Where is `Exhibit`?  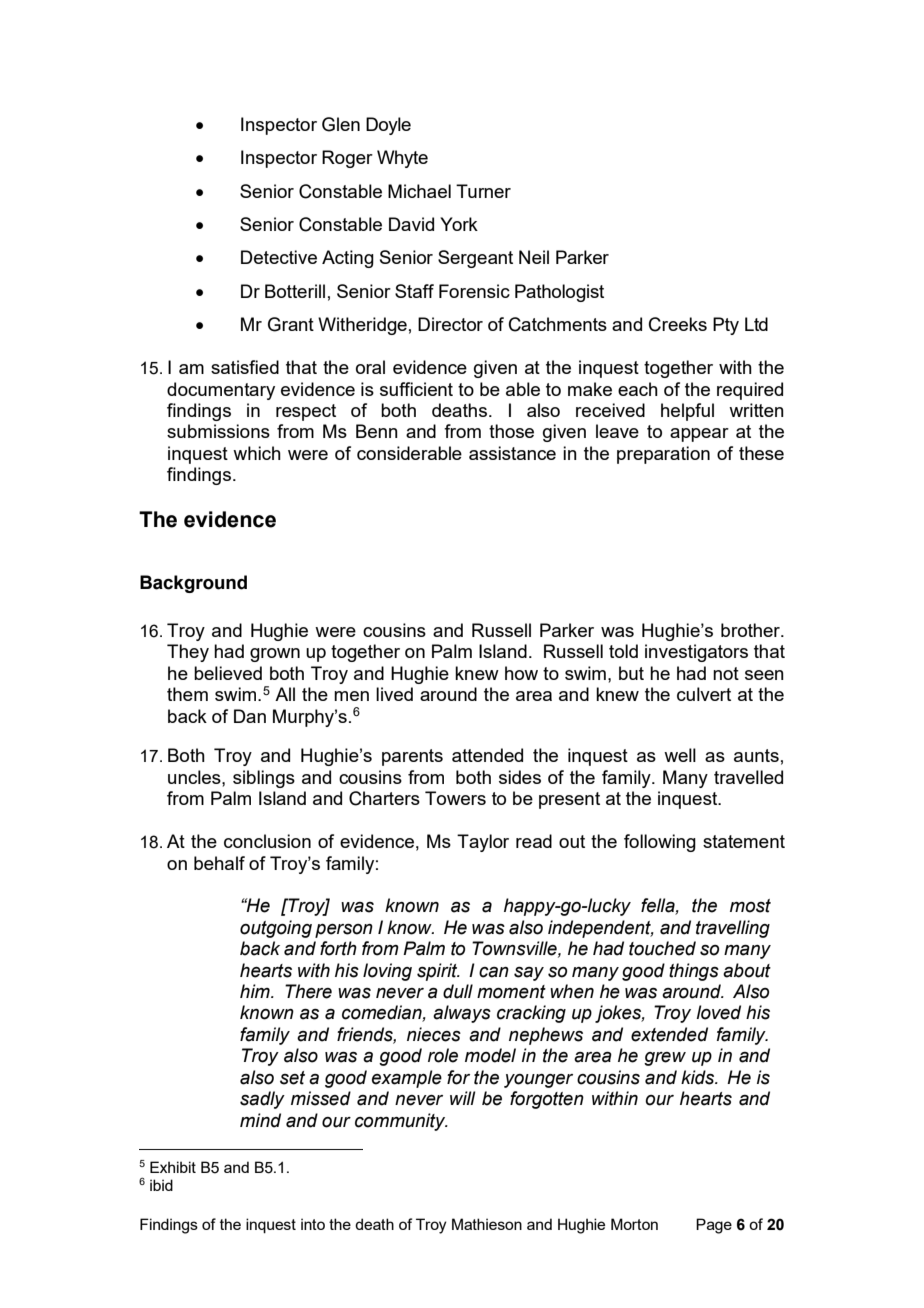
Exhibit is located at coordinates (173, 1167).
